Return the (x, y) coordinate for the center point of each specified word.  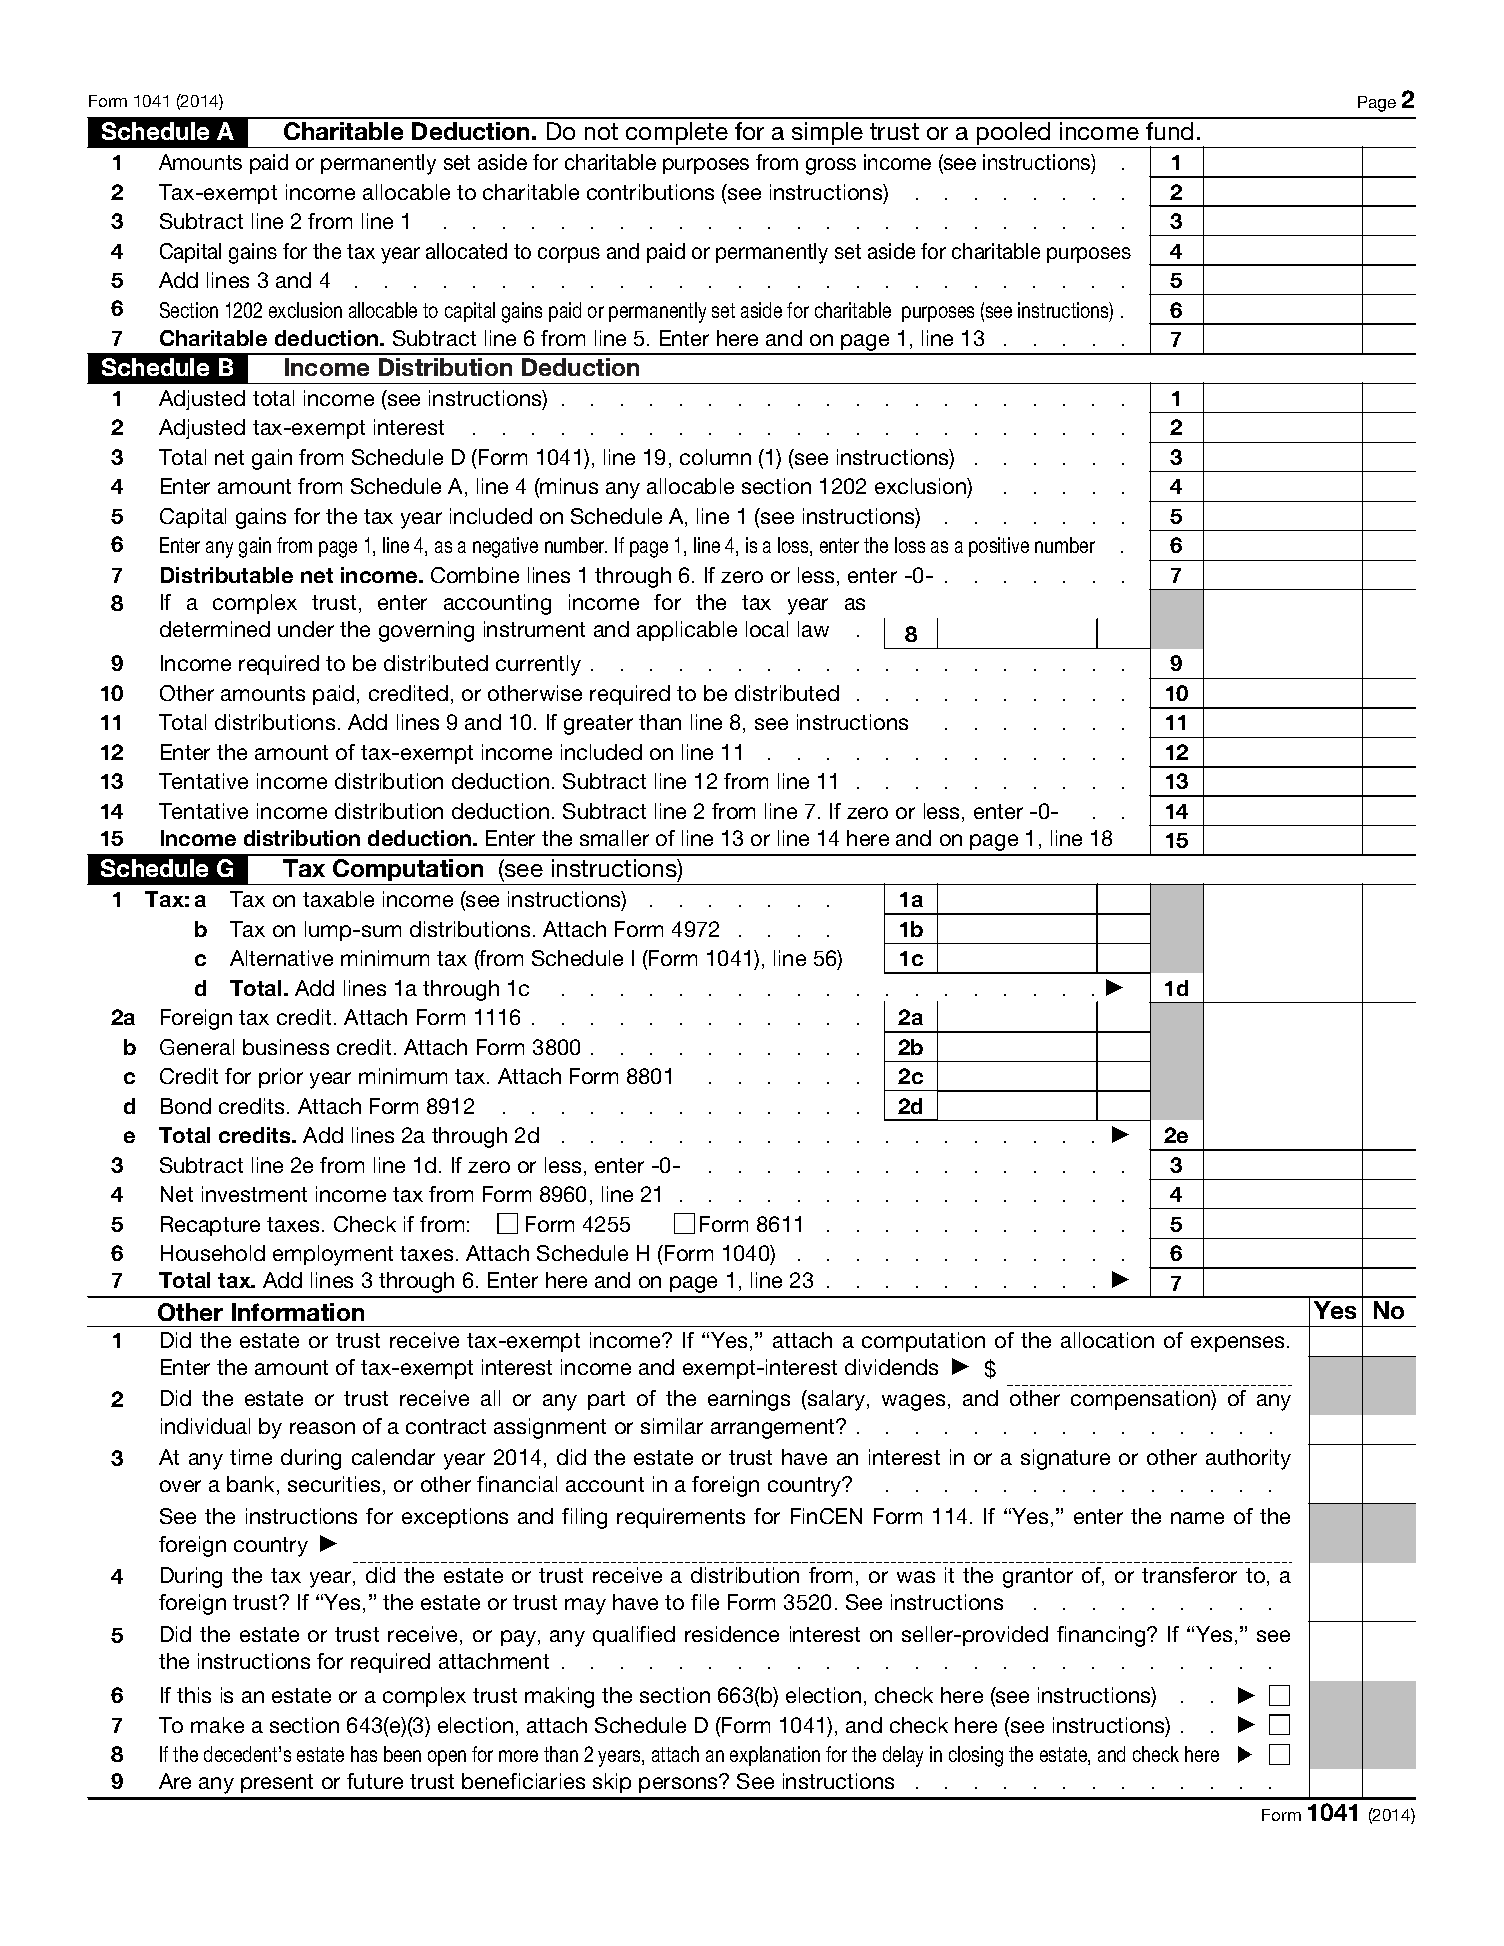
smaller (614, 838)
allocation (1107, 1340)
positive (999, 547)
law (813, 629)
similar (672, 1426)
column (715, 457)
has (364, 1754)
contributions (650, 192)
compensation (1141, 1400)
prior (281, 1078)
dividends (891, 1367)
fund (1169, 131)
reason (322, 1428)
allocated (466, 251)
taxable (338, 899)
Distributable (227, 575)
